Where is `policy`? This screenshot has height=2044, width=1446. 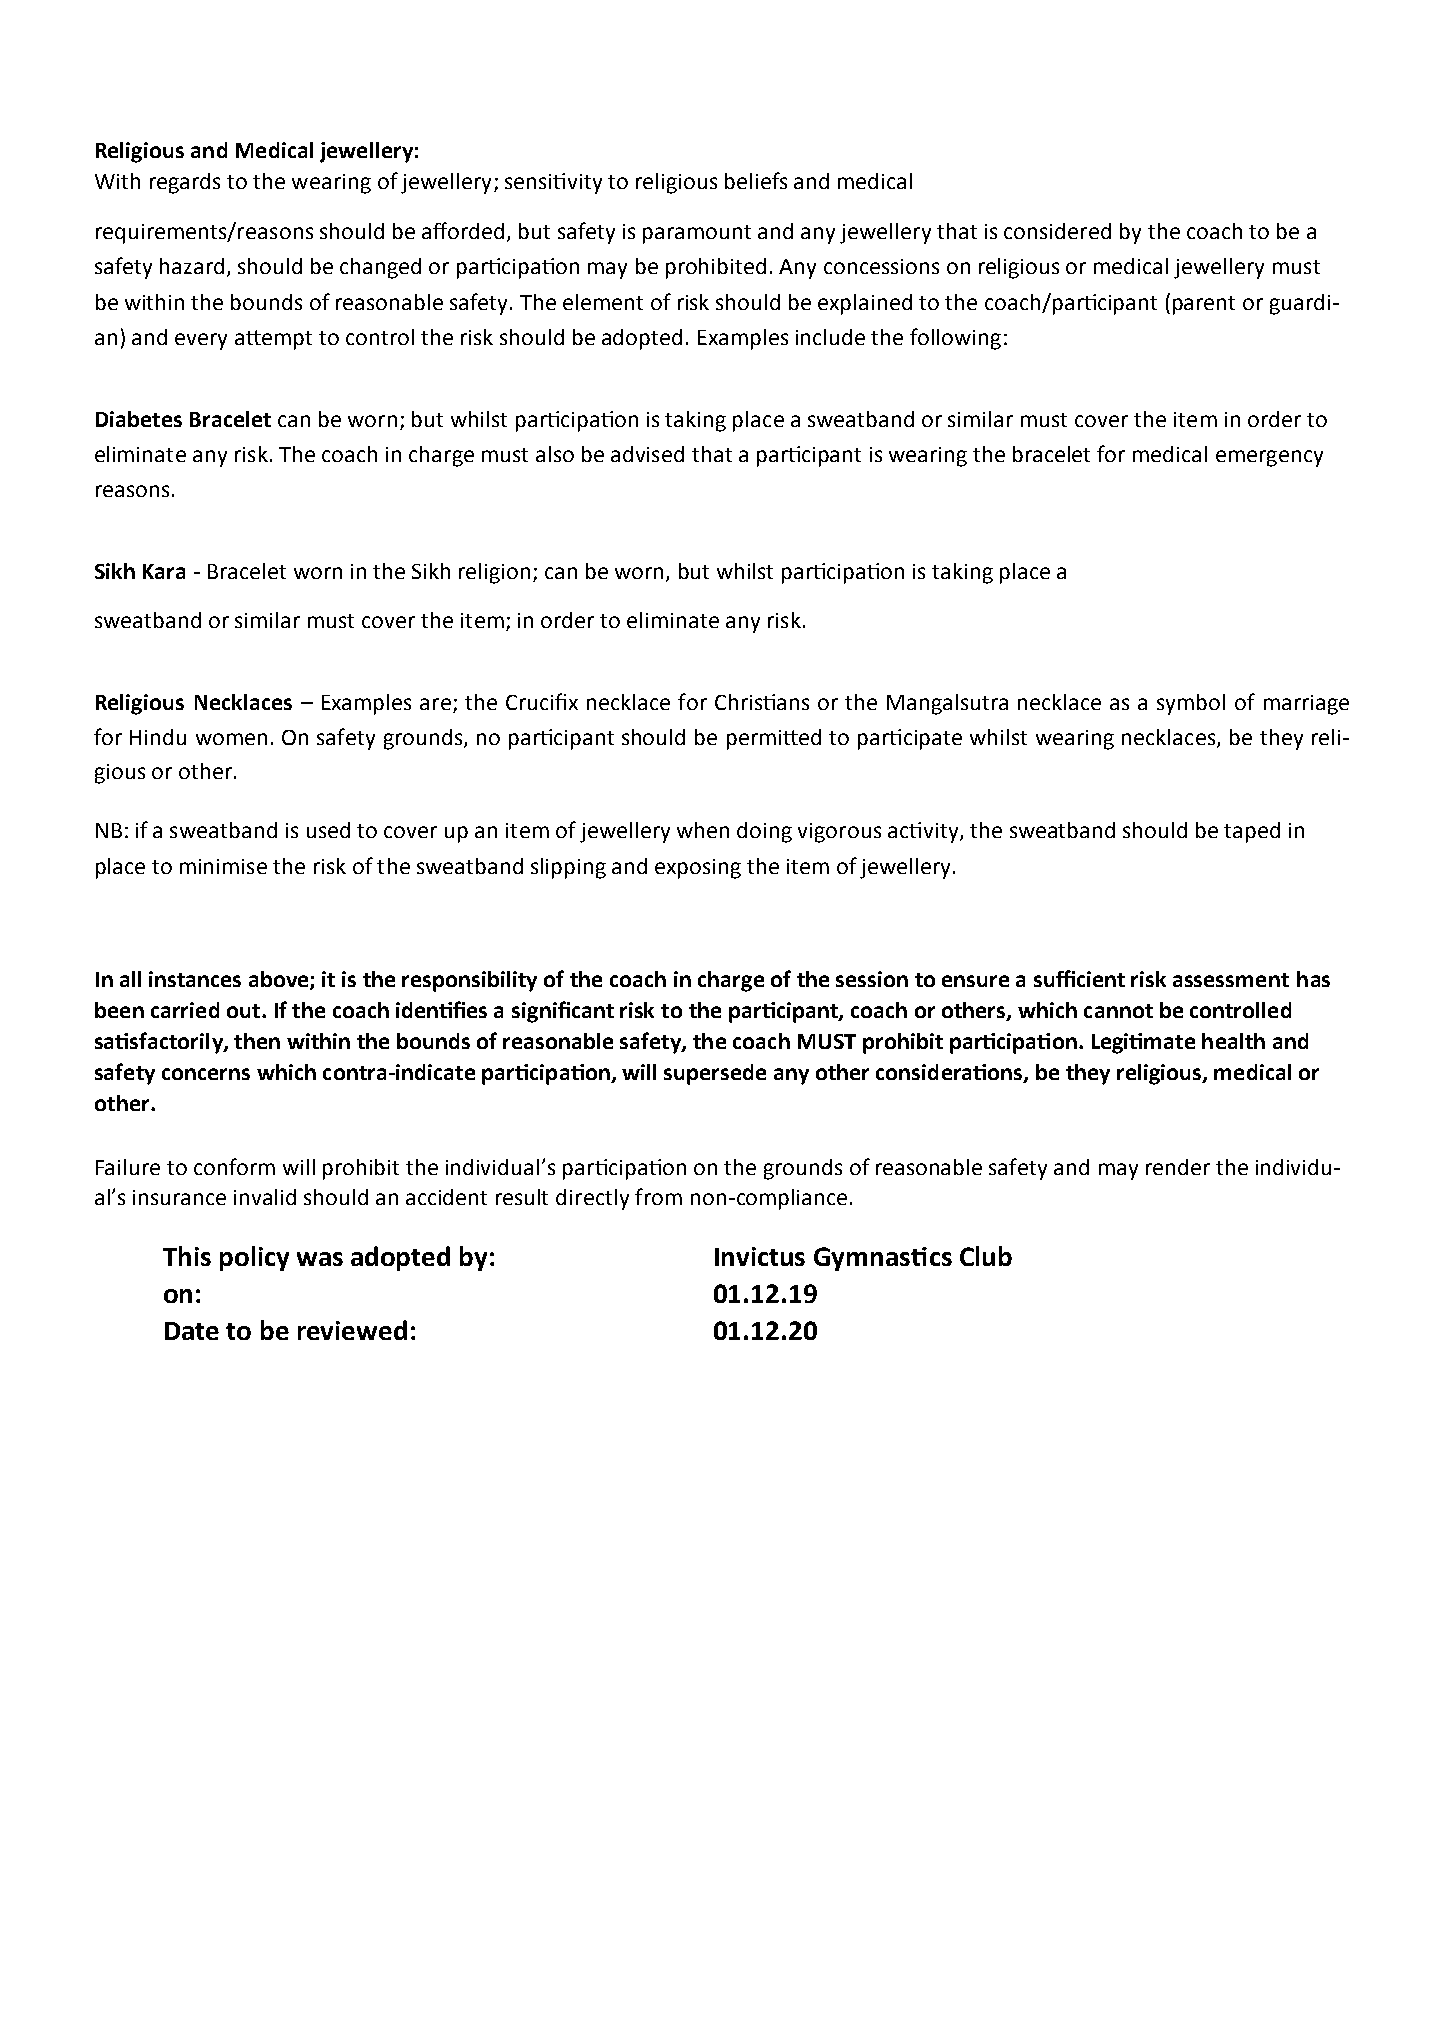 policy is located at coordinates (254, 1258).
